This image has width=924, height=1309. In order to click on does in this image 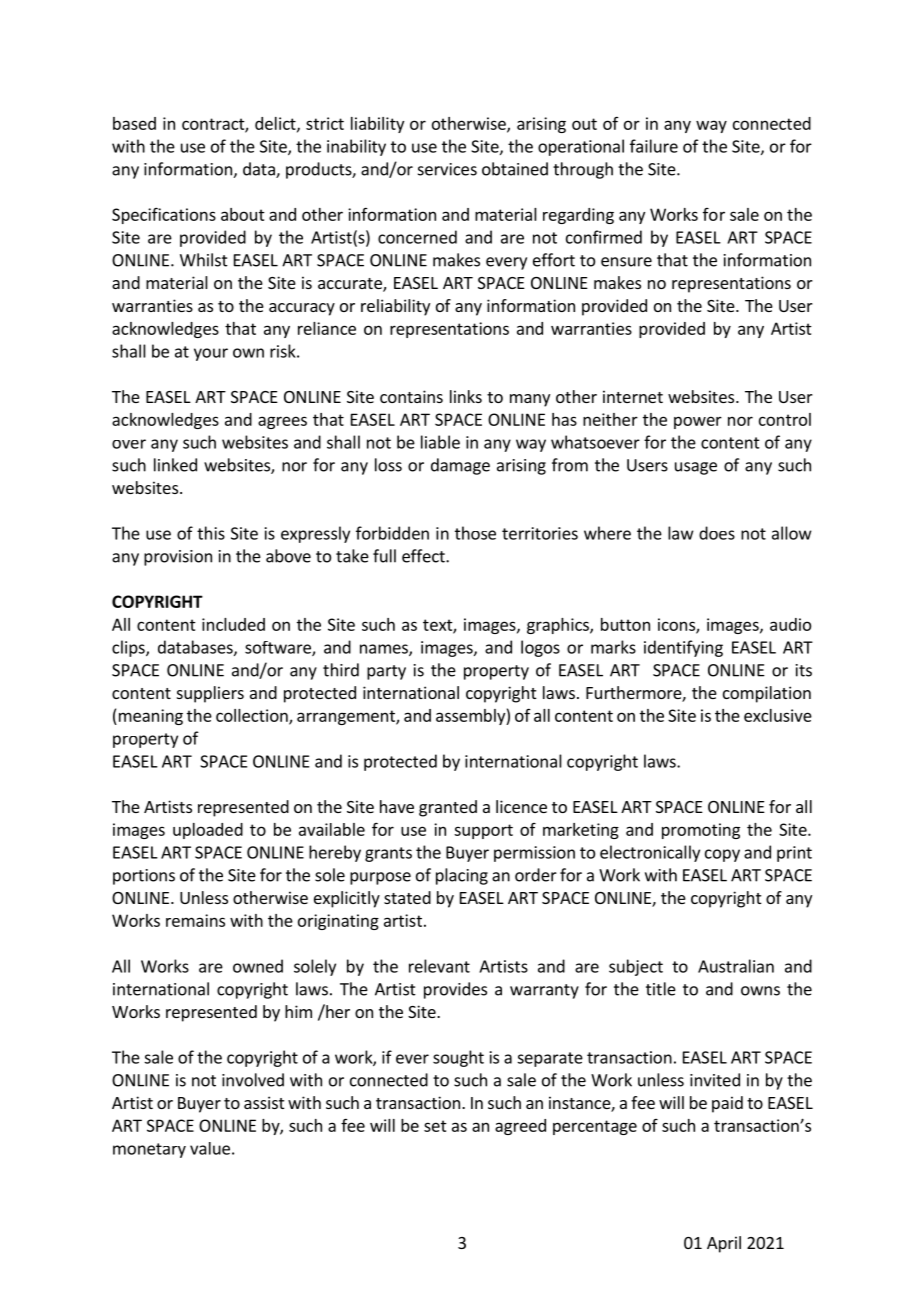, I will do `click(717, 533)`.
